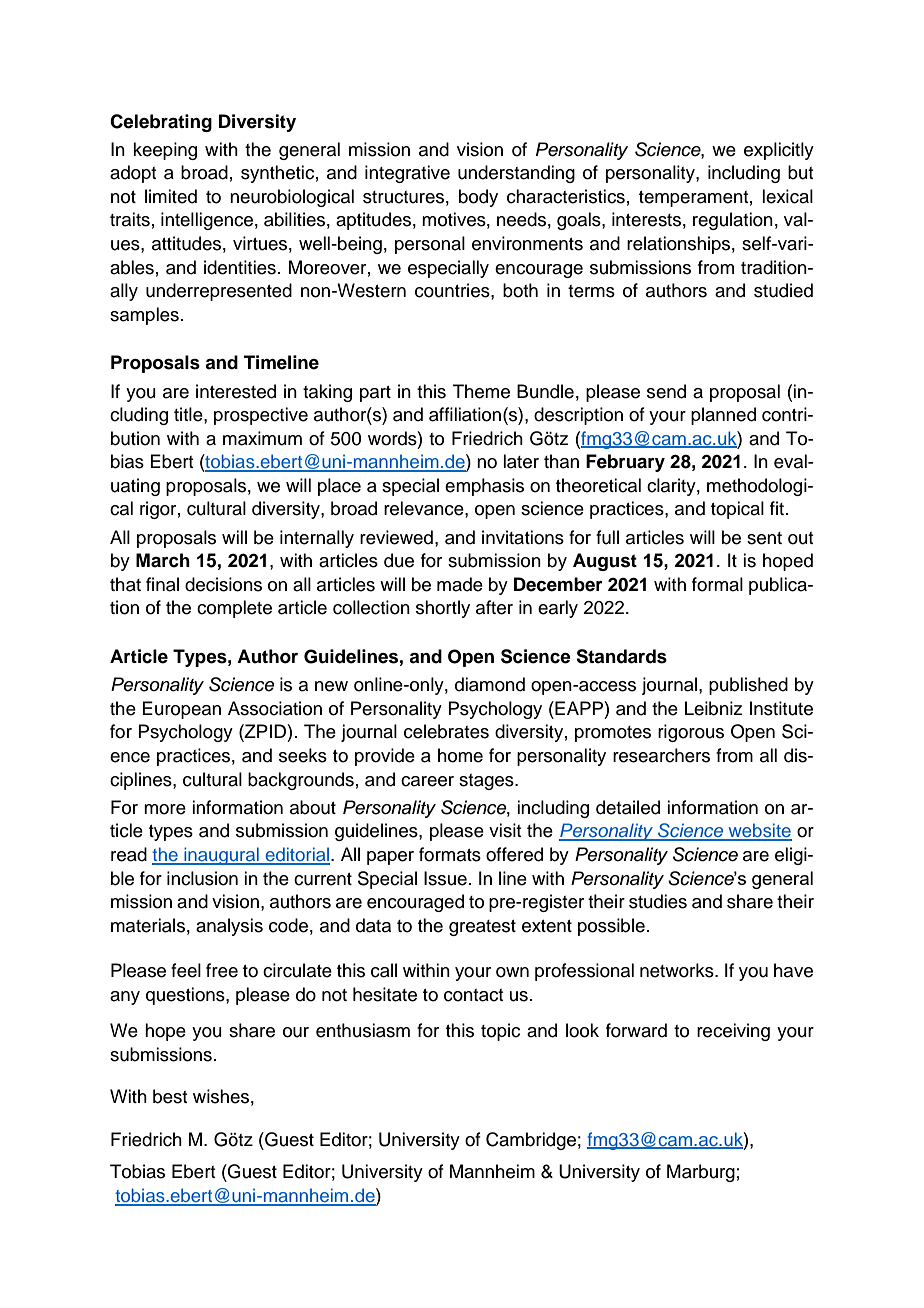 The width and height of the screenshot is (924, 1308). Describe the element at coordinates (443, 609) in the screenshot. I see `shortly` at that location.
